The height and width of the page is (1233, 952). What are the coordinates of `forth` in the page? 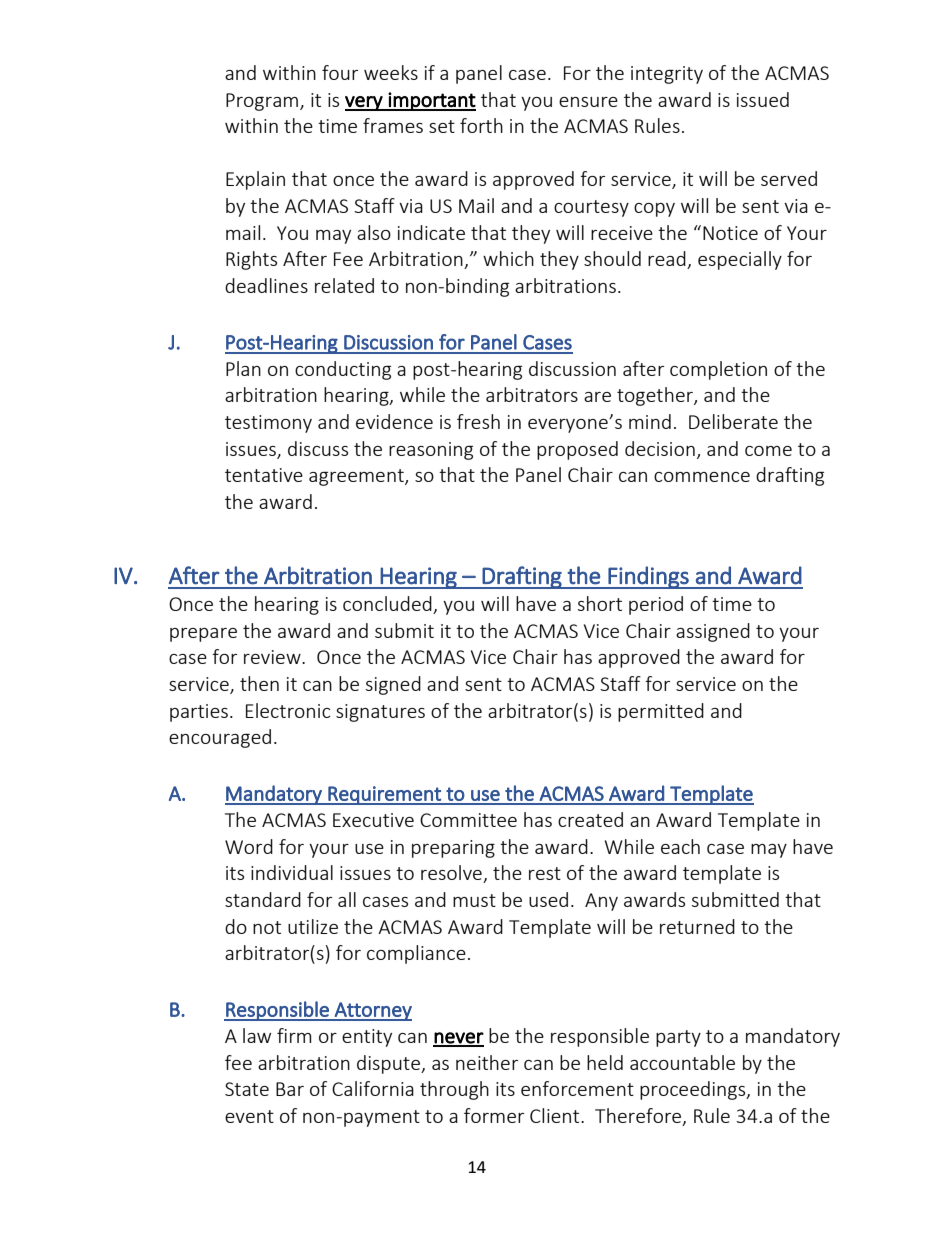 It's located at (481, 125).
